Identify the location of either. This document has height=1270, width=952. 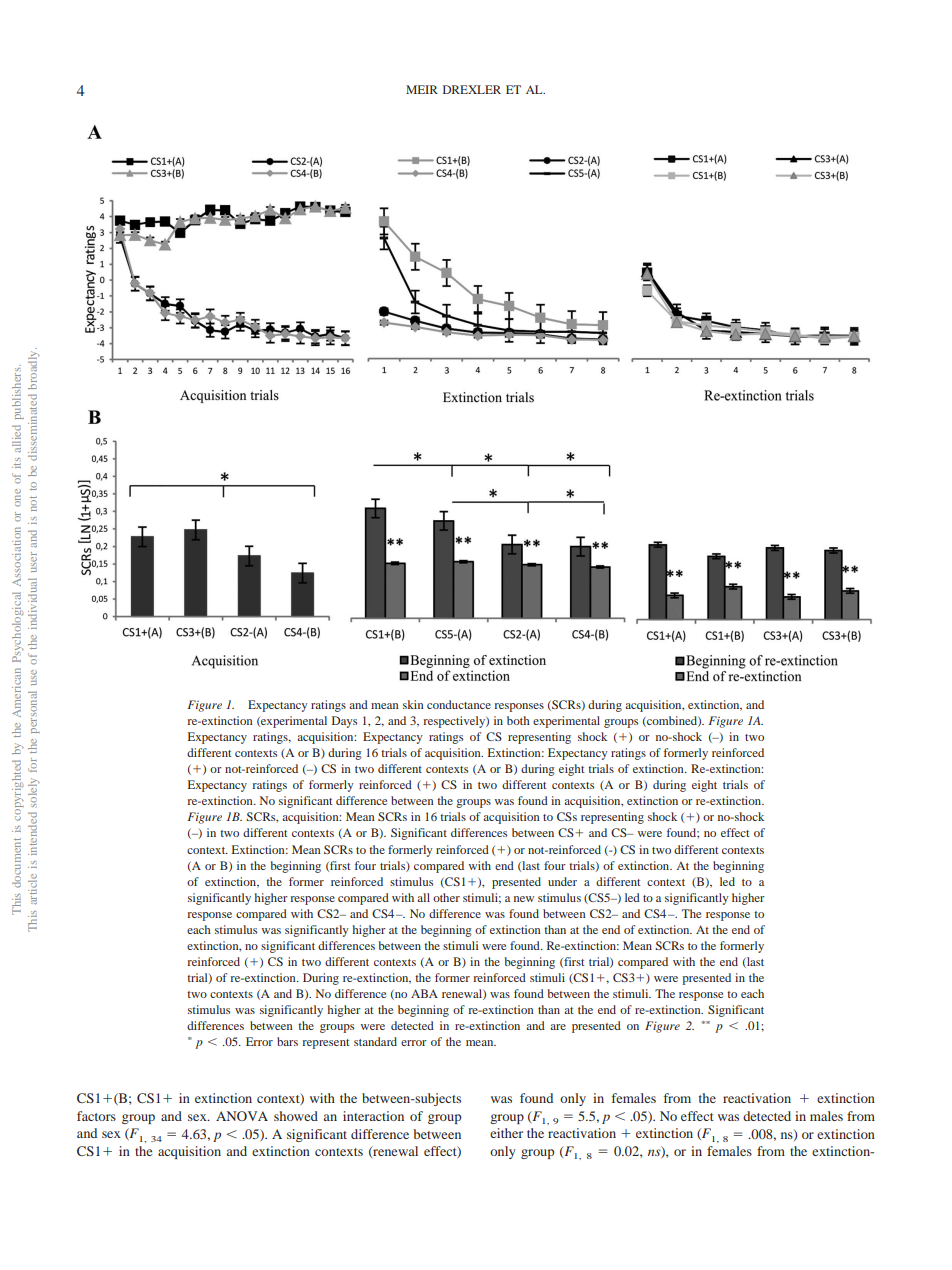
(506, 1133).
